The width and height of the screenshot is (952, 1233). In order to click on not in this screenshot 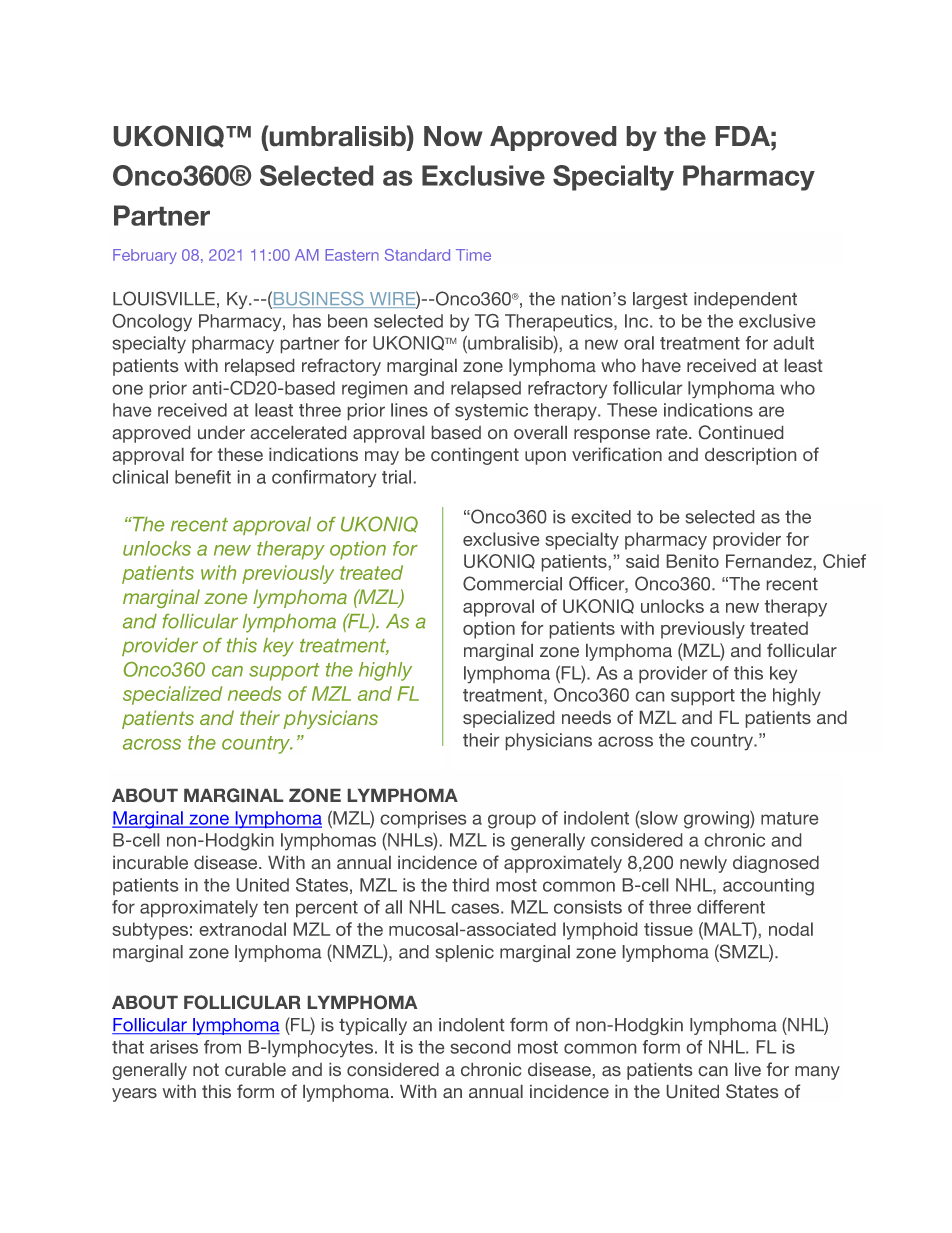, I will do `click(206, 1069)`.
